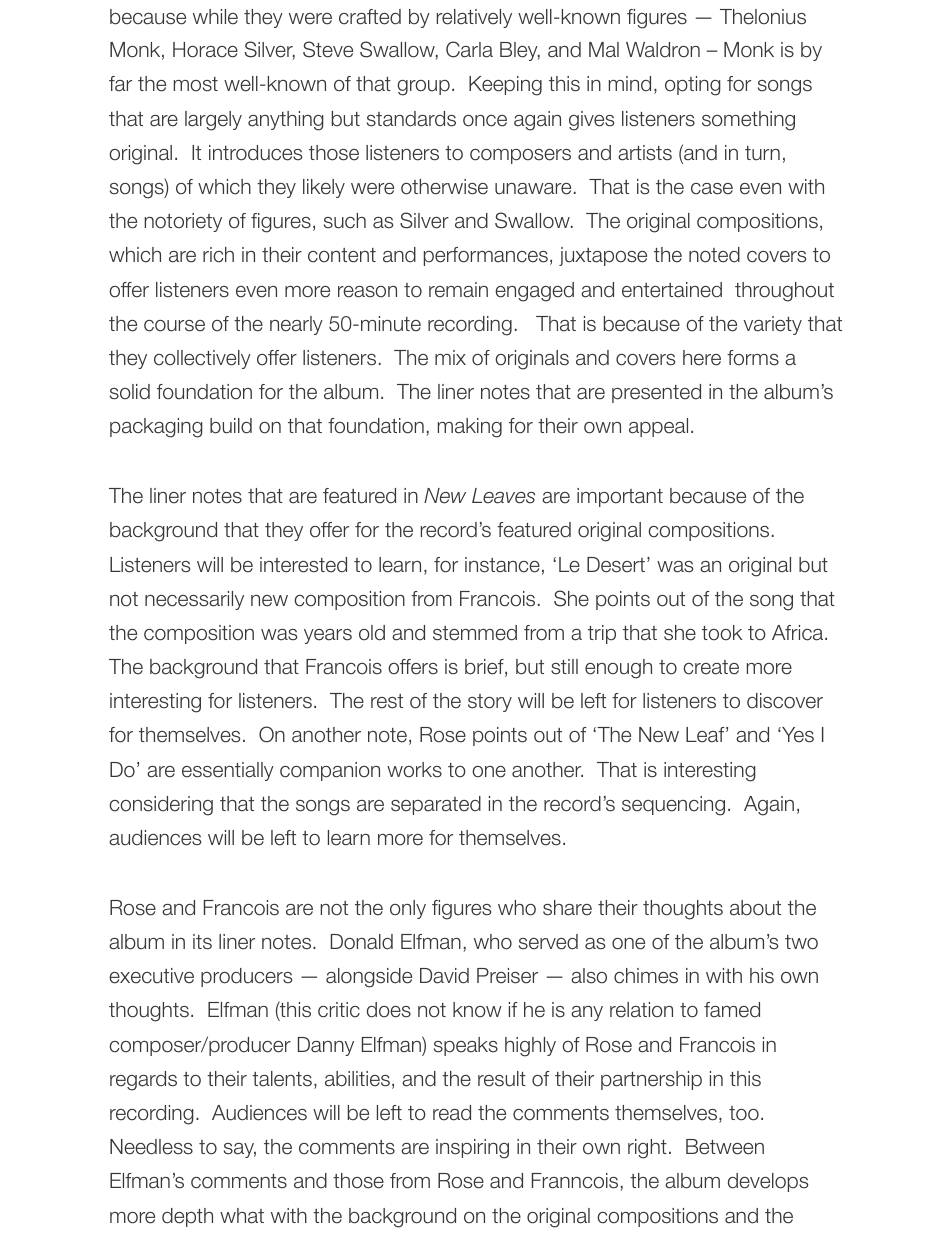 This screenshot has height=1245, width=952. I want to click on necessarily, so click(194, 600).
